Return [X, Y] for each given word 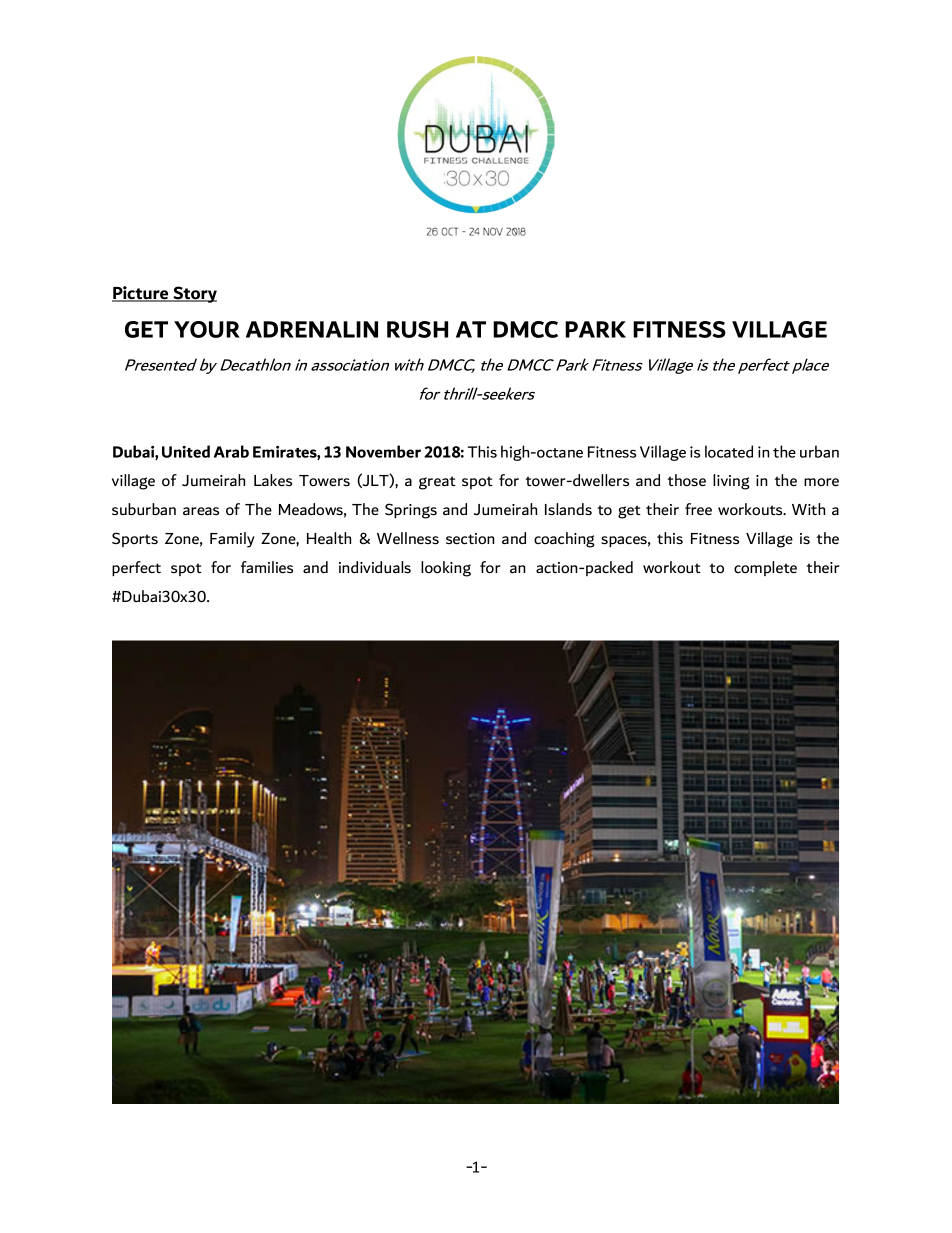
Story [194, 294]
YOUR [207, 329]
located [729, 451]
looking [446, 569]
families [267, 567]
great [437, 483]
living [731, 482]
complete [765, 568]
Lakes [273, 480]
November [383, 451]
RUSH [417, 329]
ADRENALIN [312, 329]
